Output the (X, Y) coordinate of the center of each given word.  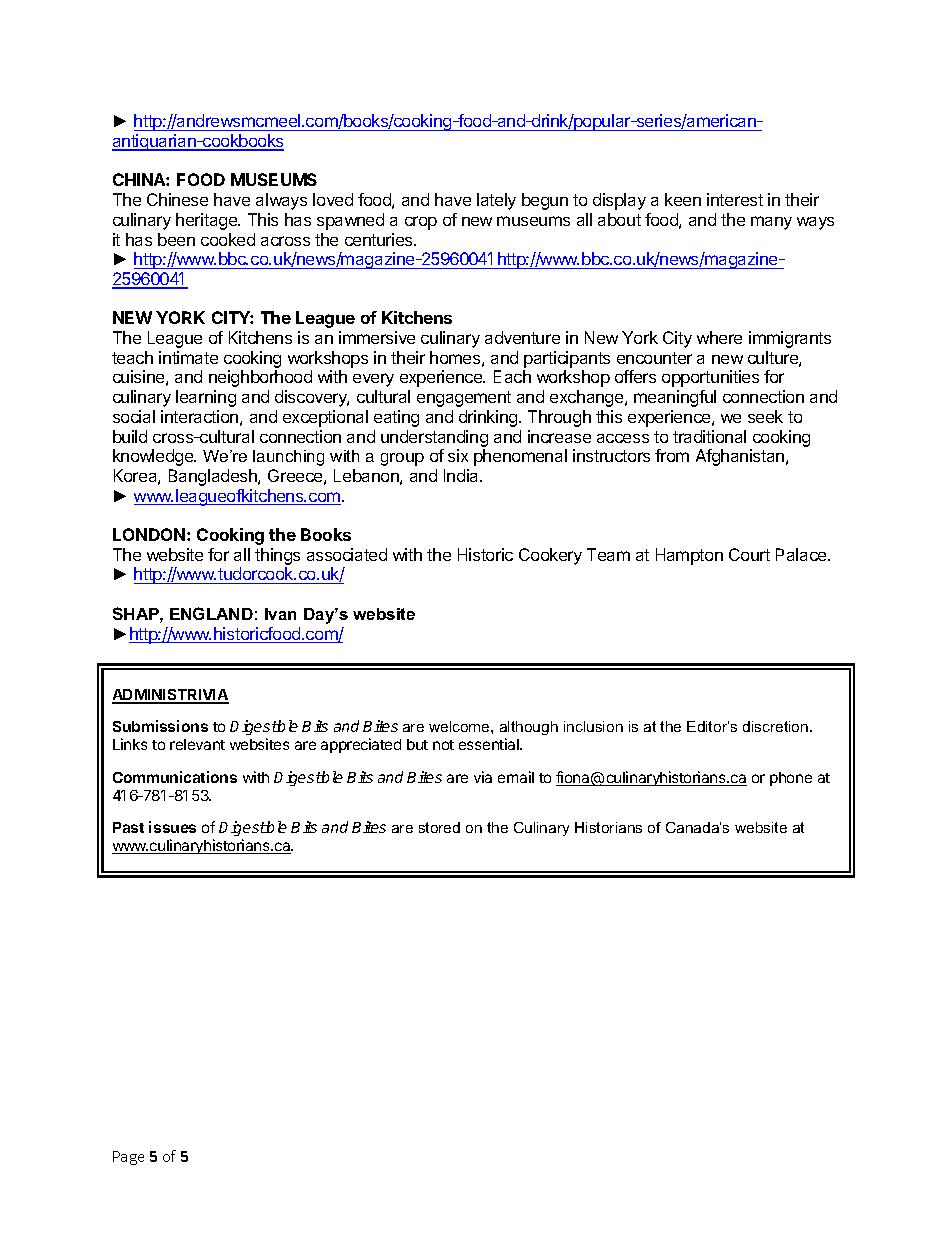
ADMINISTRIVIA (170, 696)
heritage (208, 221)
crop (421, 223)
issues (172, 827)
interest (735, 199)
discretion (777, 726)
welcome (460, 726)
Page (128, 1158)
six (458, 455)
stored (439, 827)
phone (791, 779)
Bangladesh (214, 477)
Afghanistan (741, 457)
